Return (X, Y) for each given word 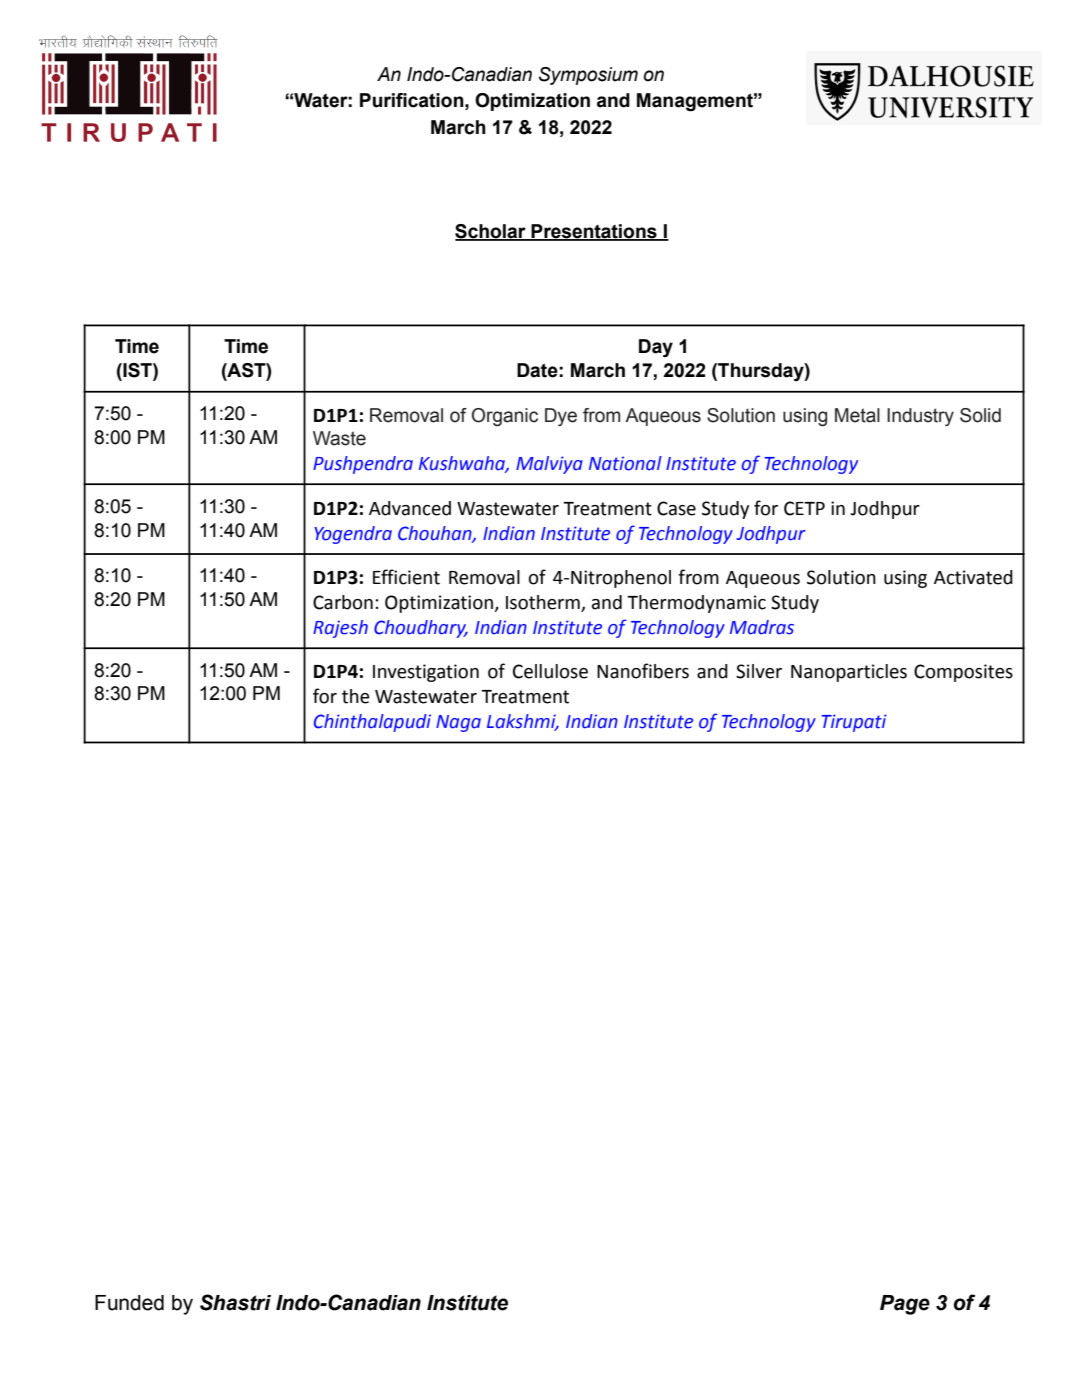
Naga (458, 723)
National (625, 463)
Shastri (235, 1302)
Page (905, 1305)
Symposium (588, 76)
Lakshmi (522, 722)
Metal (857, 415)
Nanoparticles (849, 673)
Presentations (594, 232)
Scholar (491, 232)
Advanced (410, 508)
